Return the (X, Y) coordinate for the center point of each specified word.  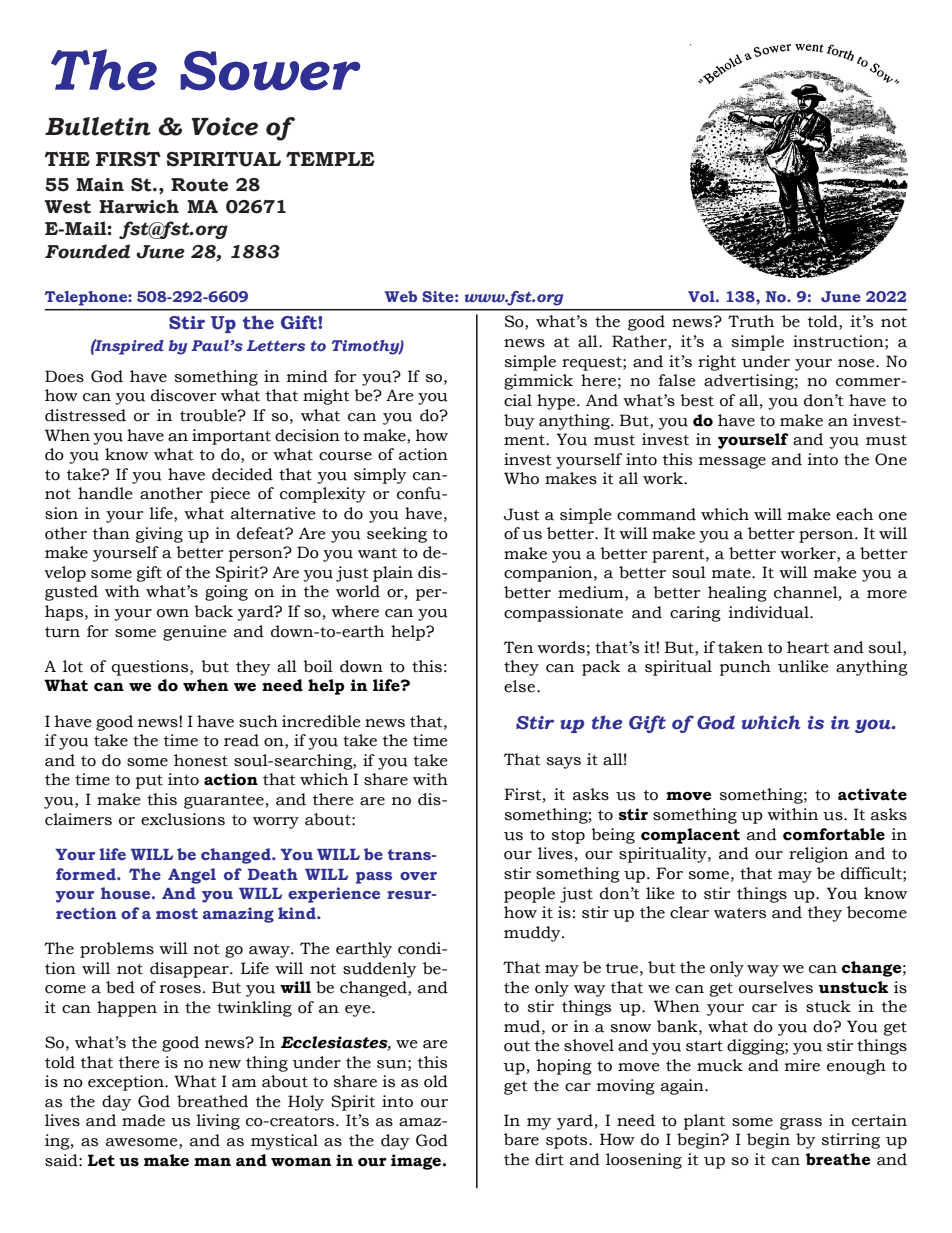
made (143, 1120)
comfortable (834, 834)
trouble (209, 415)
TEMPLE (330, 158)
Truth (751, 321)
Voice (224, 126)
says (564, 763)
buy (519, 422)
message (732, 463)
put (149, 782)
